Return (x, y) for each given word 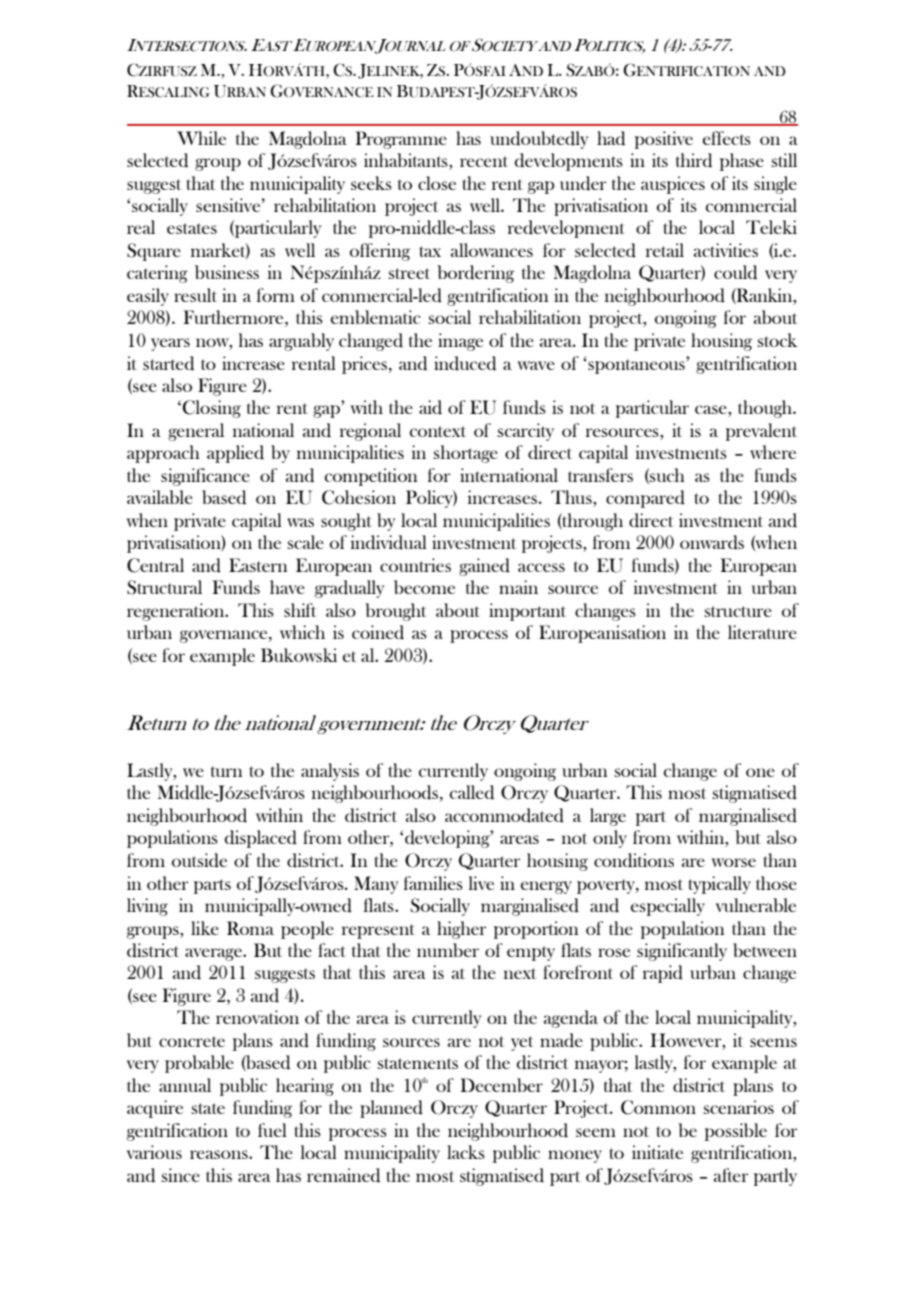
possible (736, 1132)
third (694, 160)
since (180, 1175)
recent (484, 161)
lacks (466, 1152)
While (201, 138)
